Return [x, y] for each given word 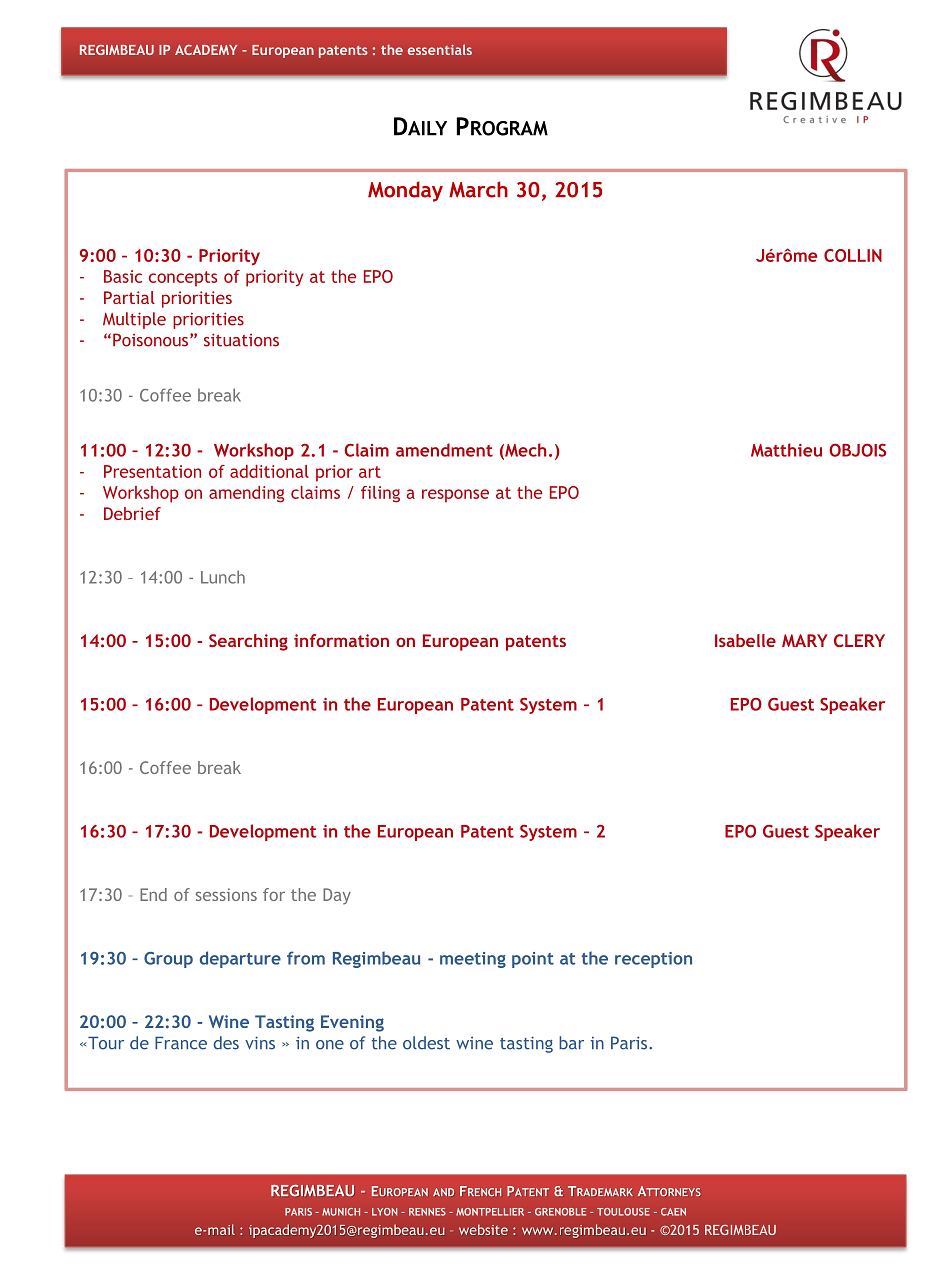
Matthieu [786, 450]
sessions [226, 894]
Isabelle [745, 640]
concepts [183, 279]
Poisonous [152, 340]
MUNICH [341, 1212]
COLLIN [853, 255]
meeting [473, 960]
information [341, 640]
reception [653, 960]
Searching [248, 642]
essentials [440, 49]
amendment [444, 450]
